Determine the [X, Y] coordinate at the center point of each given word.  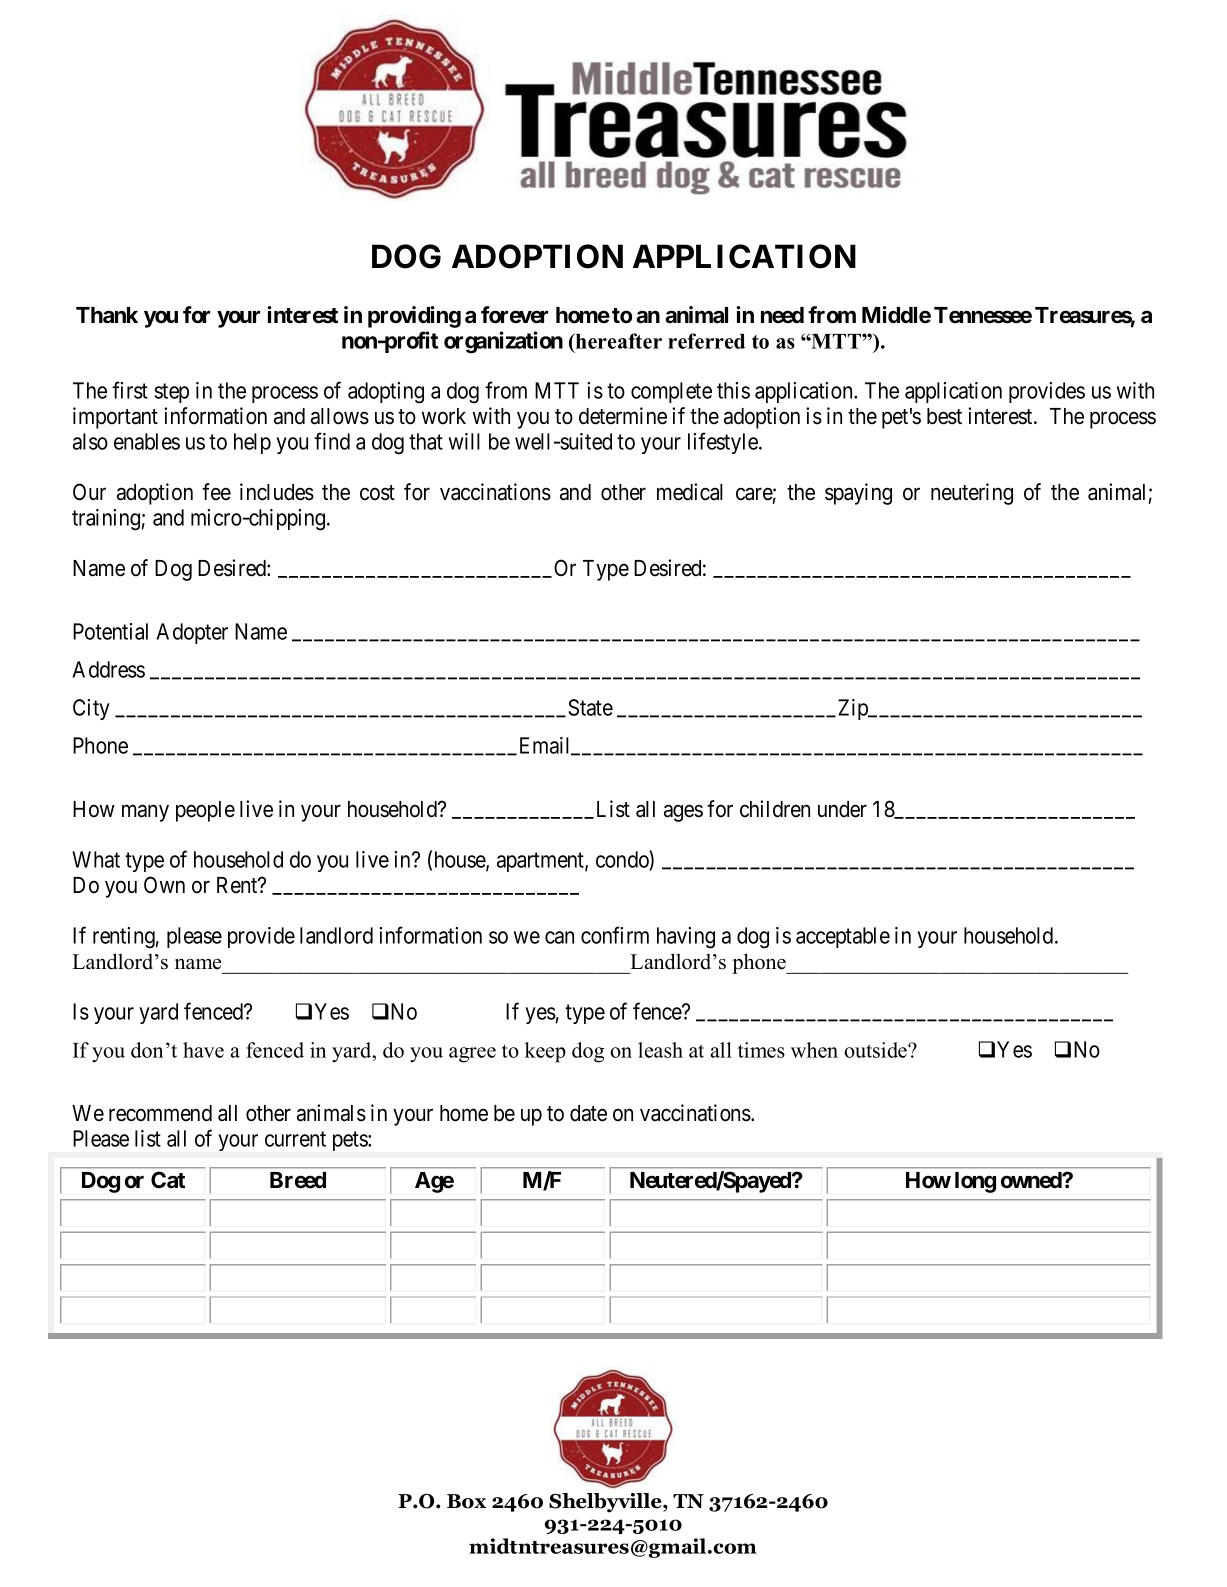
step [171, 393]
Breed [298, 1180]
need [782, 315]
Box [466, 1501]
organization [503, 342]
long [975, 1182]
